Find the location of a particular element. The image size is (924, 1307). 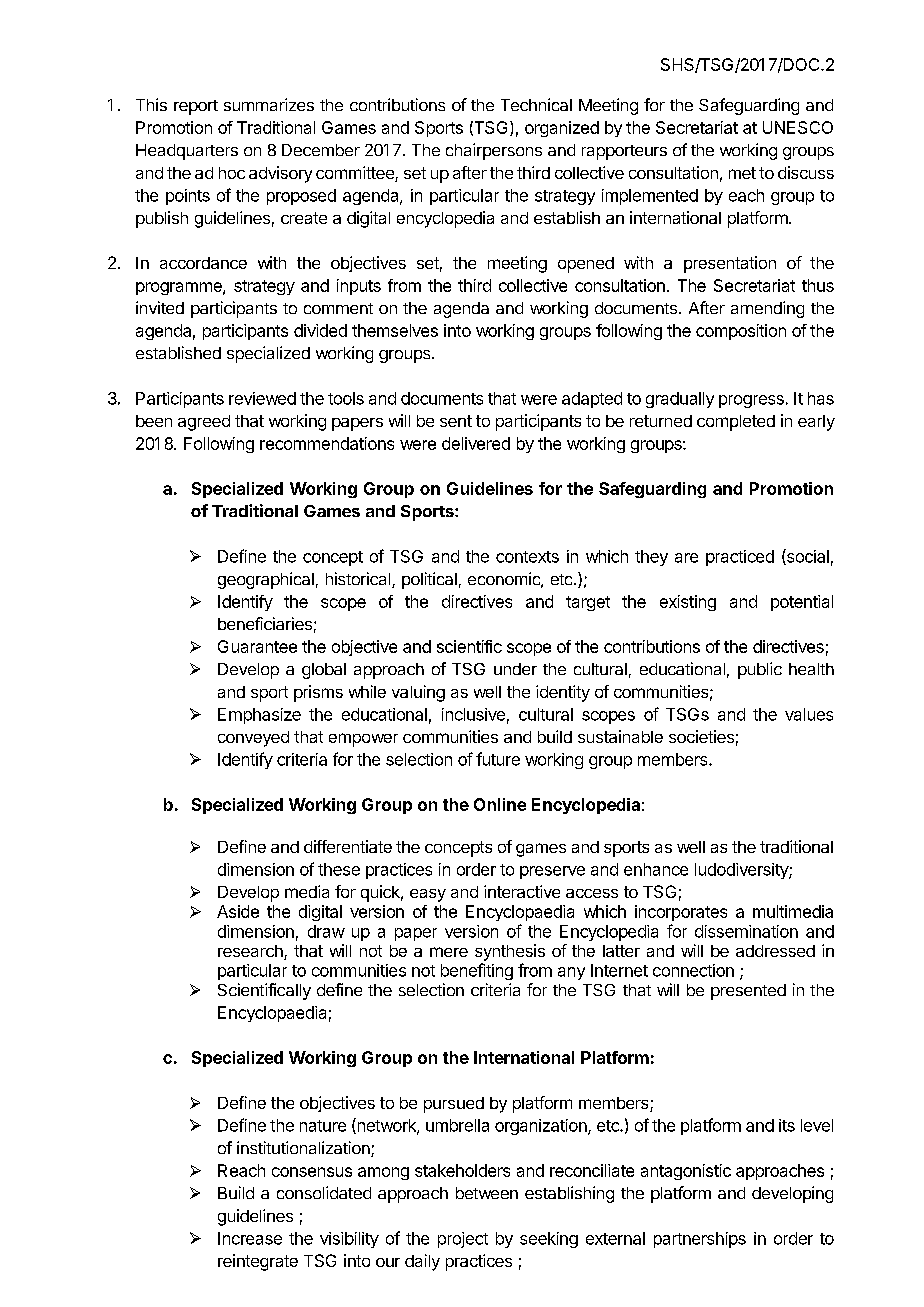

hoc is located at coordinates (232, 173).
